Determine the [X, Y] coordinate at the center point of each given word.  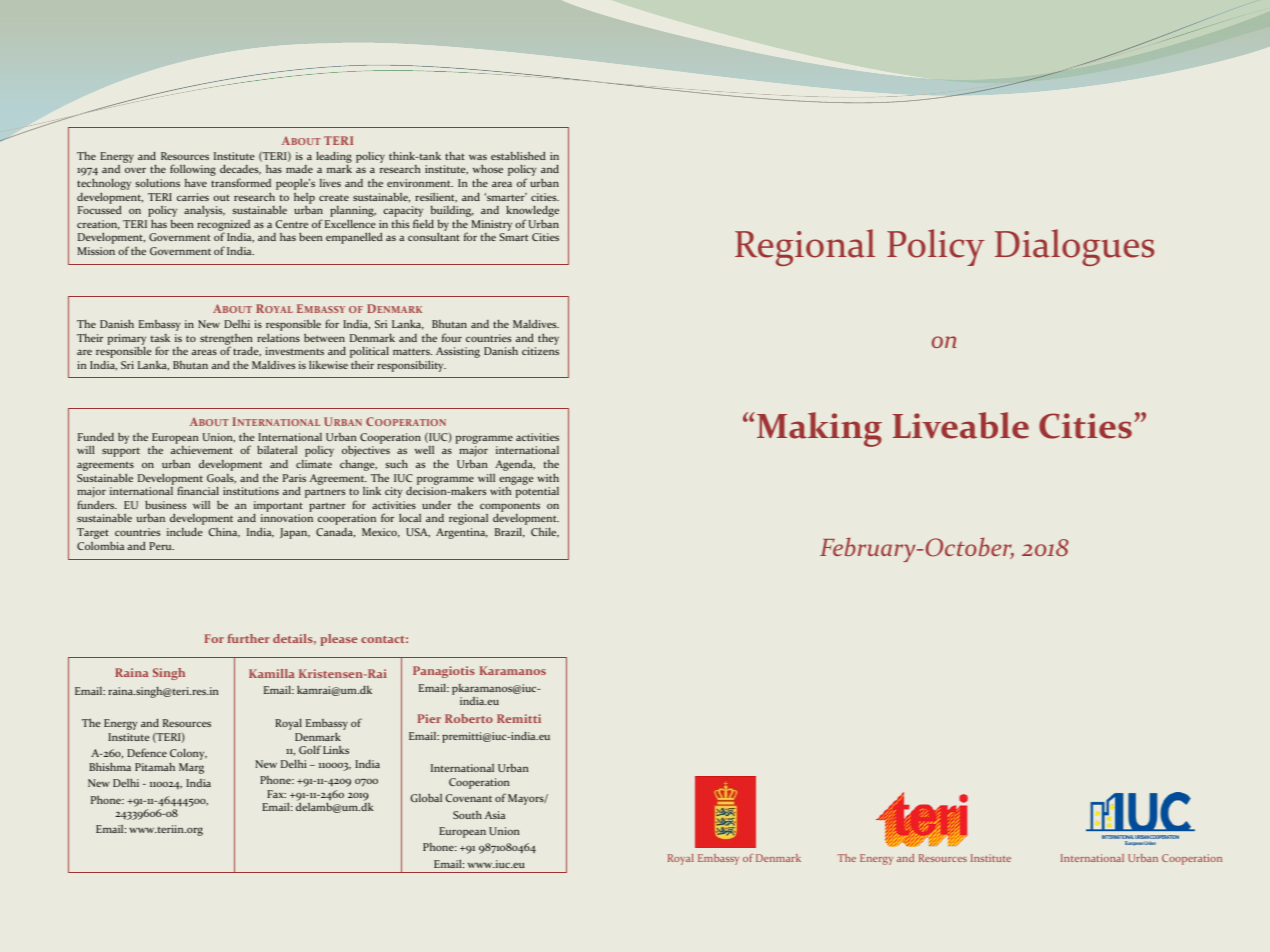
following [193, 170]
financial [198, 490]
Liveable [961, 425]
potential [537, 492]
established [518, 155]
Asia [495, 815]
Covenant [469, 798]
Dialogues [1074, 247]
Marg [191, 768]
